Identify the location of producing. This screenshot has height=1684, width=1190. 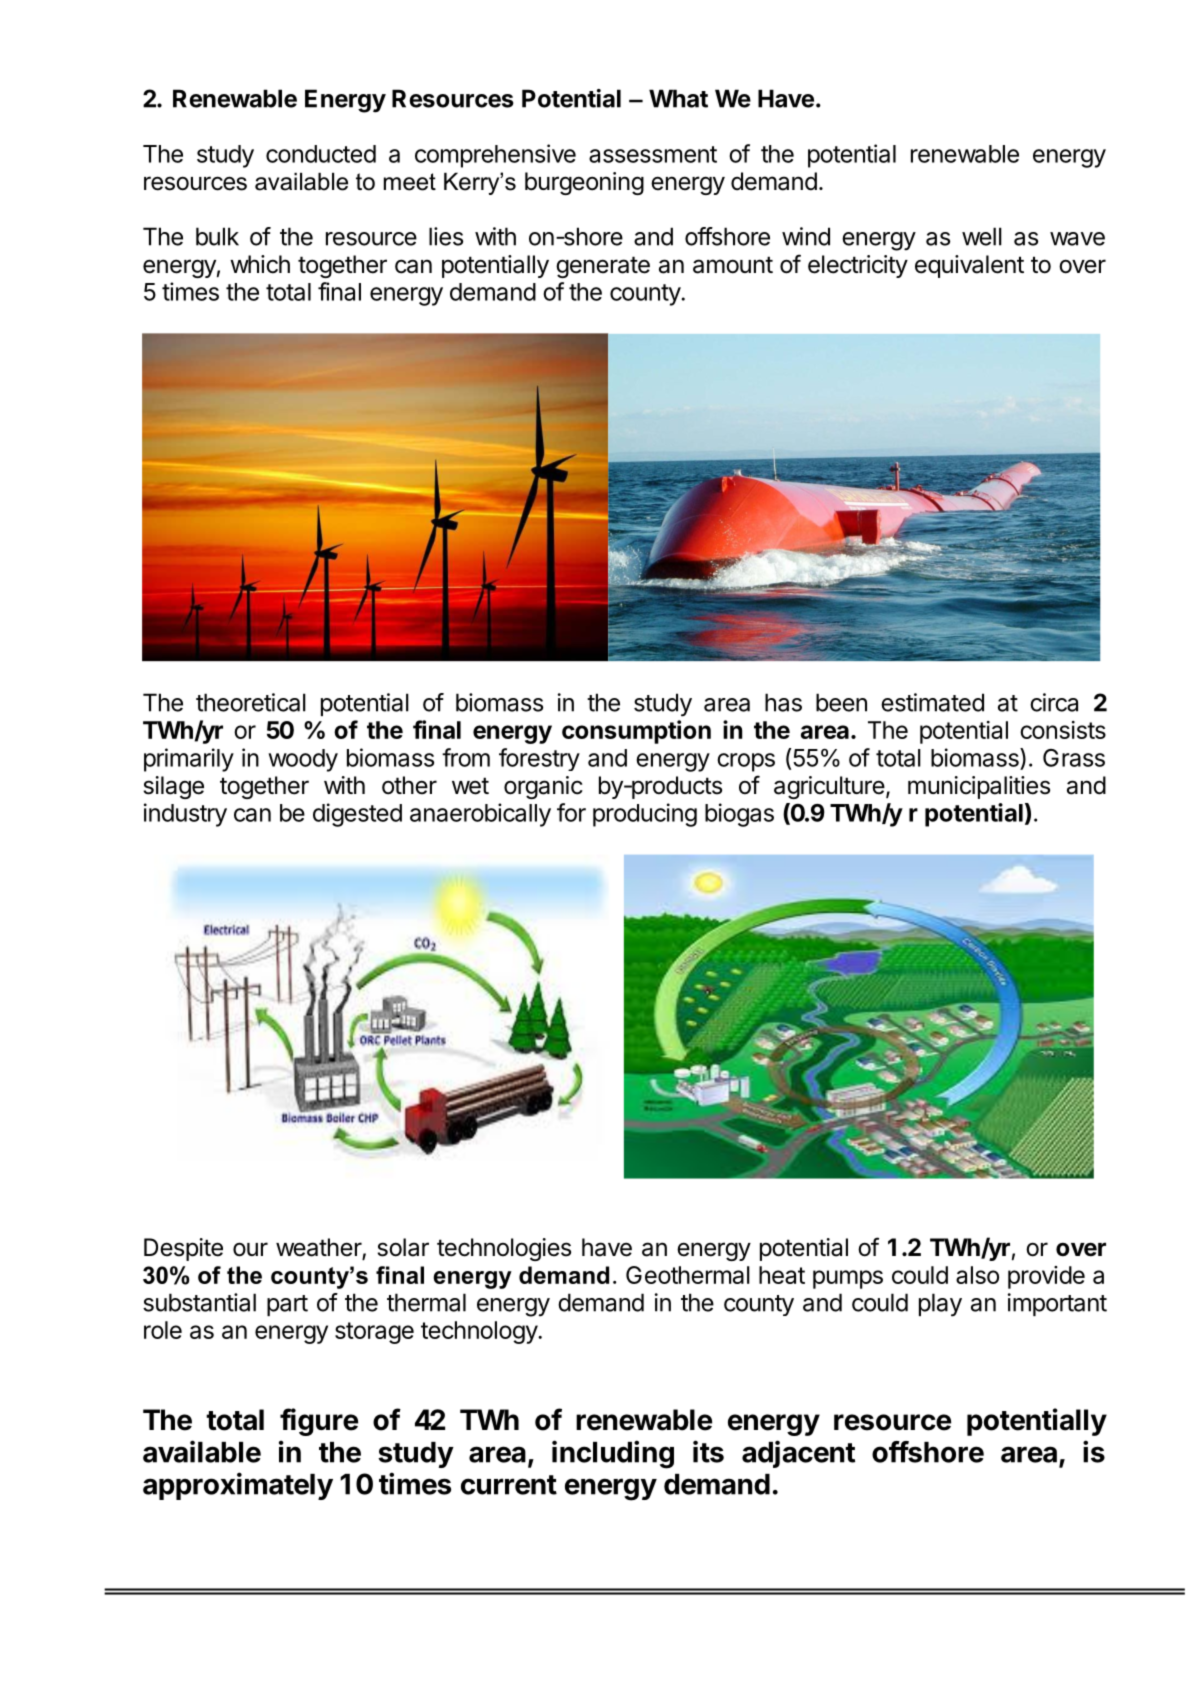
(645, 815).
